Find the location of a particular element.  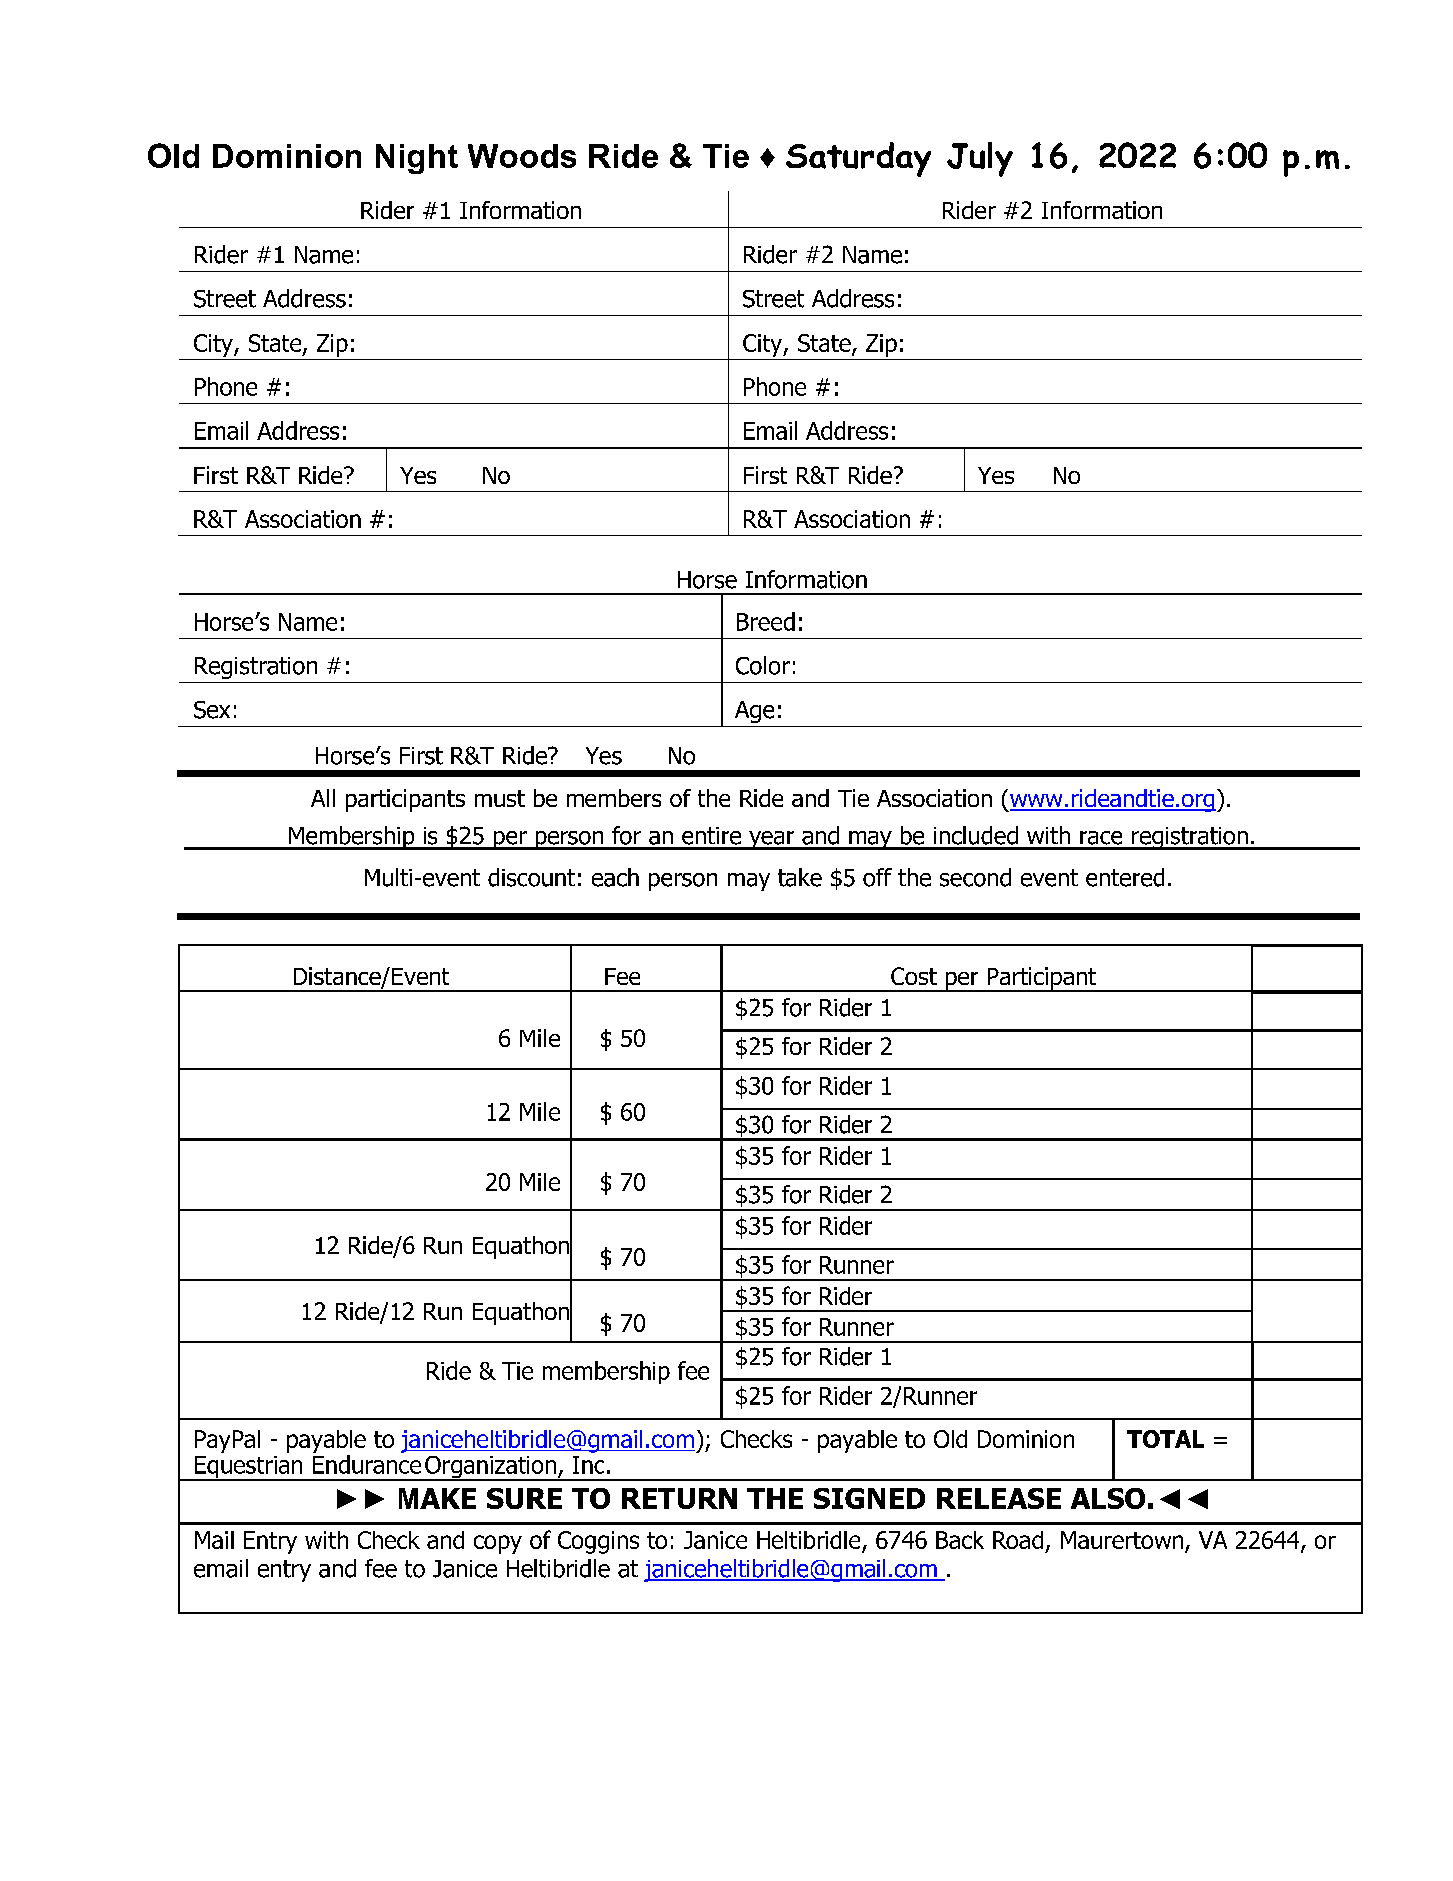

RETURN is located at coordinates (679, 1498).
